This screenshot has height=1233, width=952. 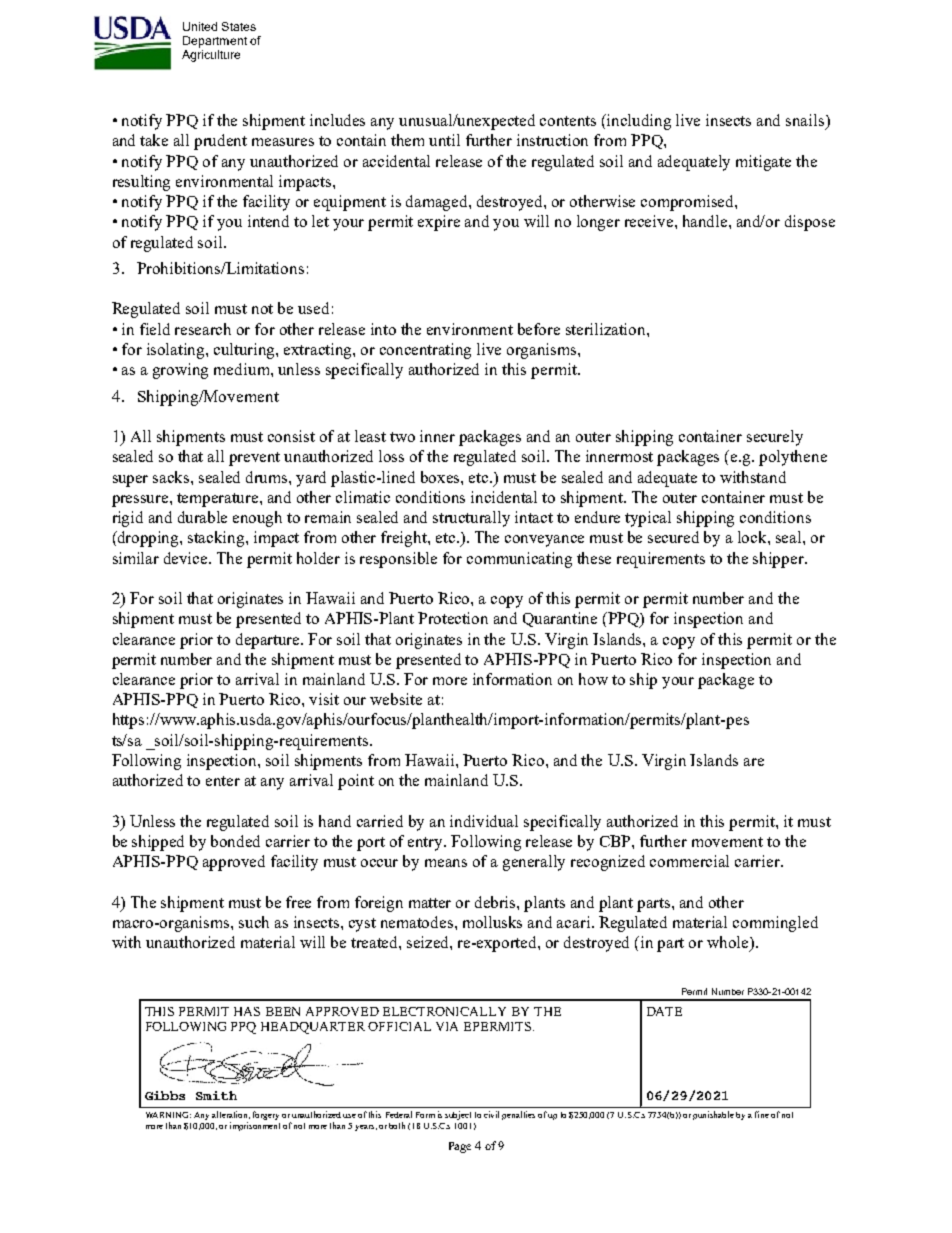 What do you see at coordinates (806, 121) in the screenshot?
I see `snails` at bounding box center [806, 121].
